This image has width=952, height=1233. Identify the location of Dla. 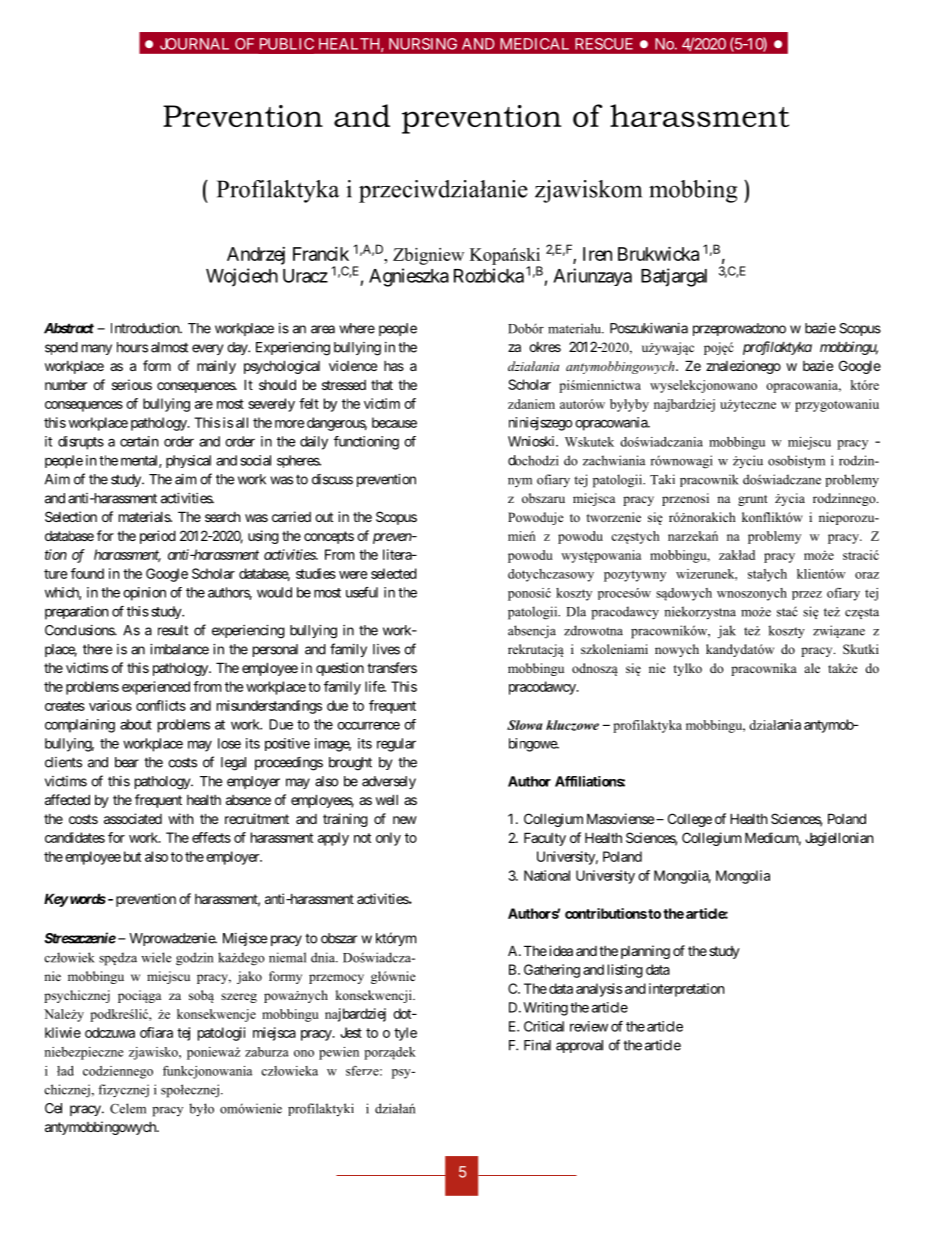
(576, 611).
